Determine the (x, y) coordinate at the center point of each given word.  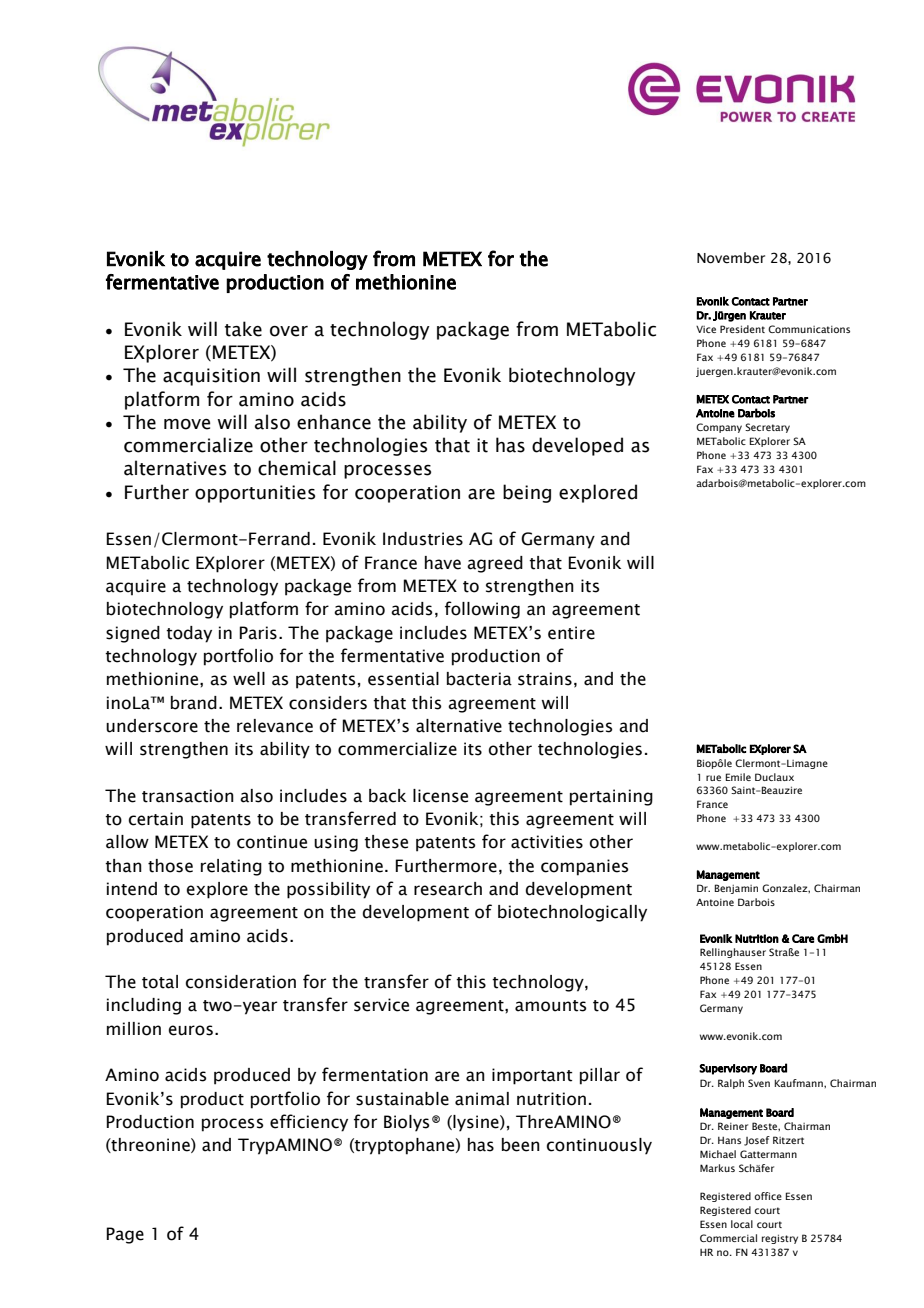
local (742, 1224)
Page (125, 1235)
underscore (152, 726)
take (243, 329)
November (731, 258)
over (289, 331)
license (440, 796)
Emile (738, 777)
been (521, 1145)
